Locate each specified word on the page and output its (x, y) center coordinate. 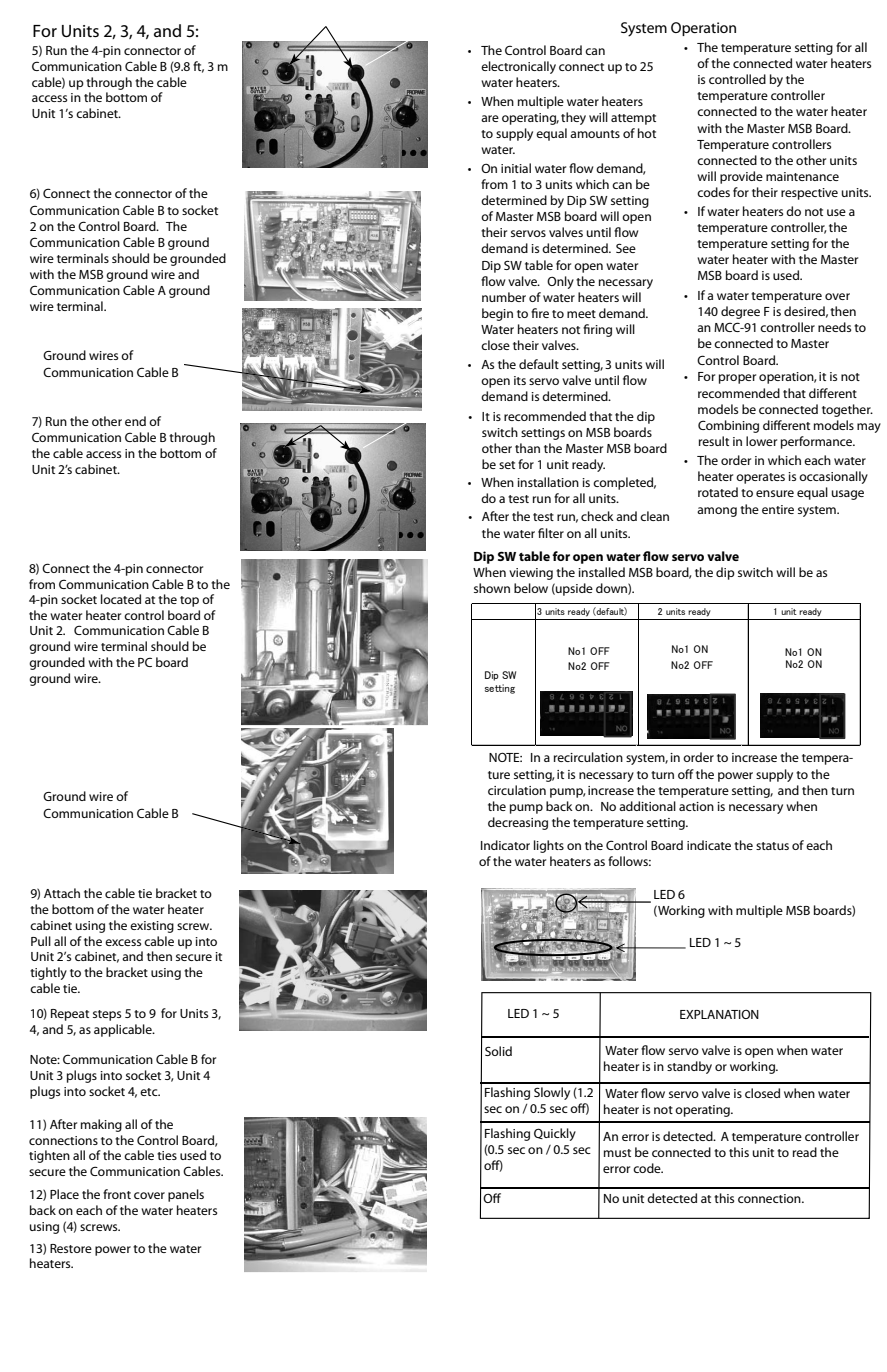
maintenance (802, 176)
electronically (518, 67)
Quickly (555, 1134)
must (617, 1153)
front (117, 1194)
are (490, 118)
